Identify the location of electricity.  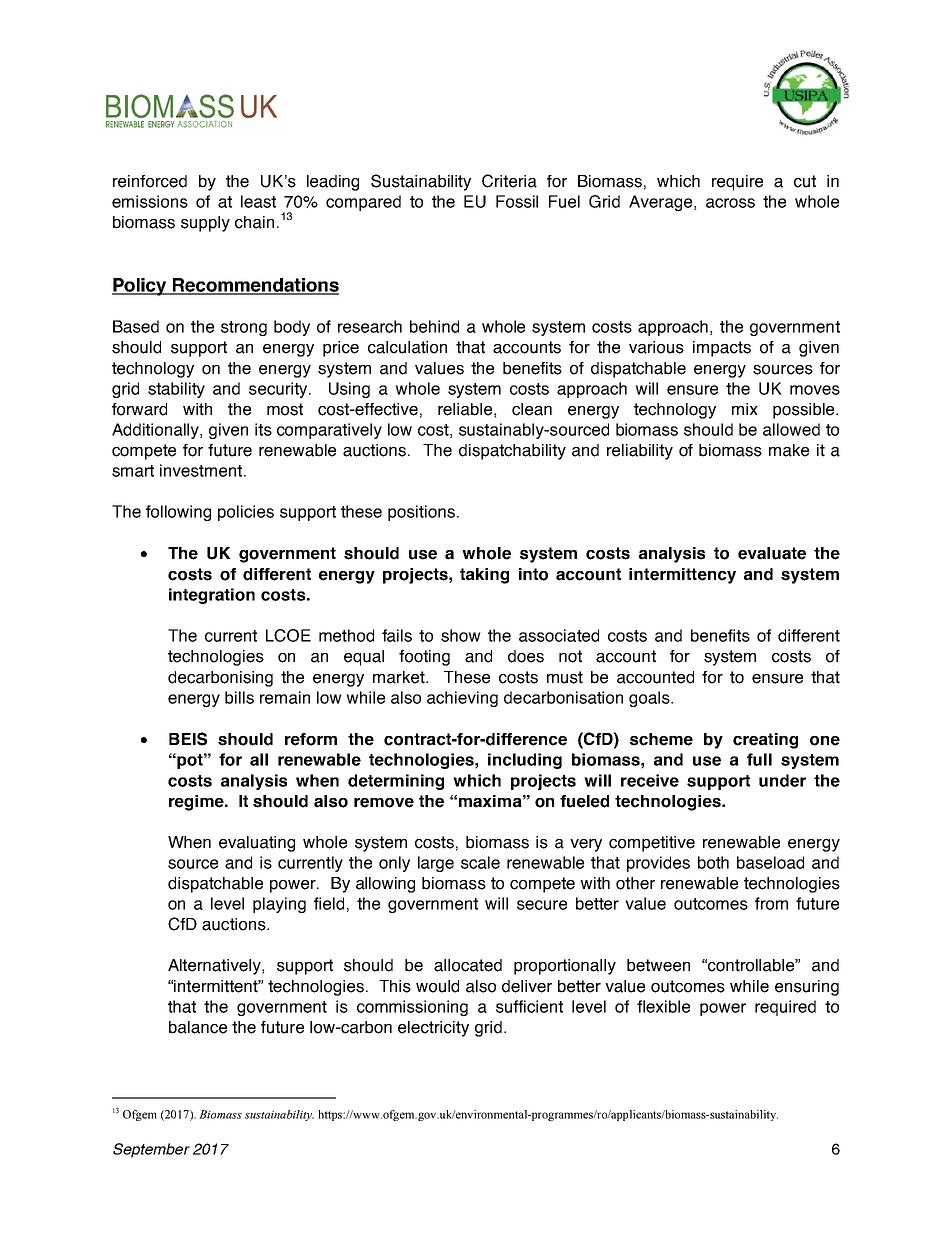
(433, 1029).
